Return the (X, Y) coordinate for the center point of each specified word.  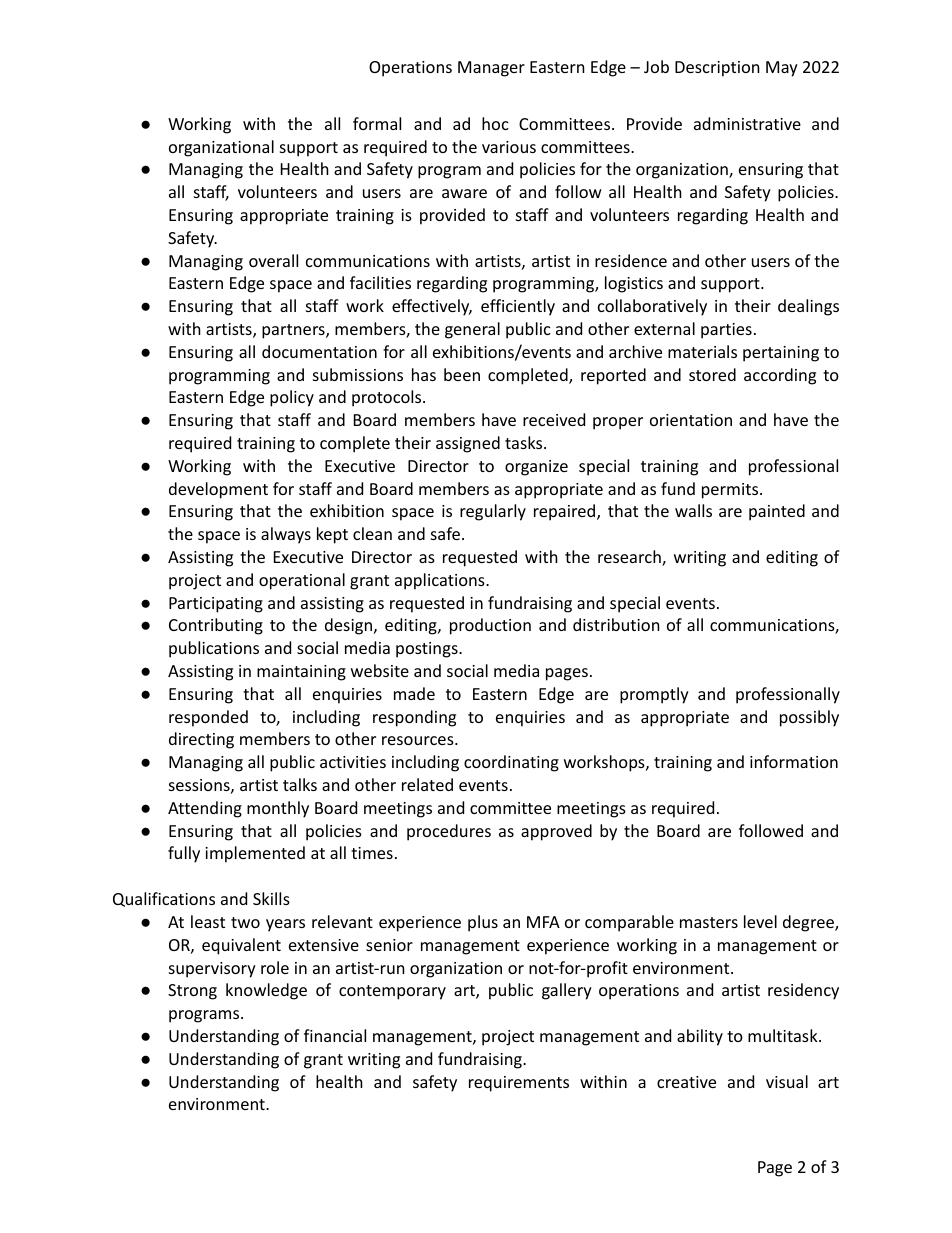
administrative (747, 123)
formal (377, 123)
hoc (495, 123)
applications (441, 581)
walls (693, 510)
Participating (216, 605)
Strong (192, 992)
